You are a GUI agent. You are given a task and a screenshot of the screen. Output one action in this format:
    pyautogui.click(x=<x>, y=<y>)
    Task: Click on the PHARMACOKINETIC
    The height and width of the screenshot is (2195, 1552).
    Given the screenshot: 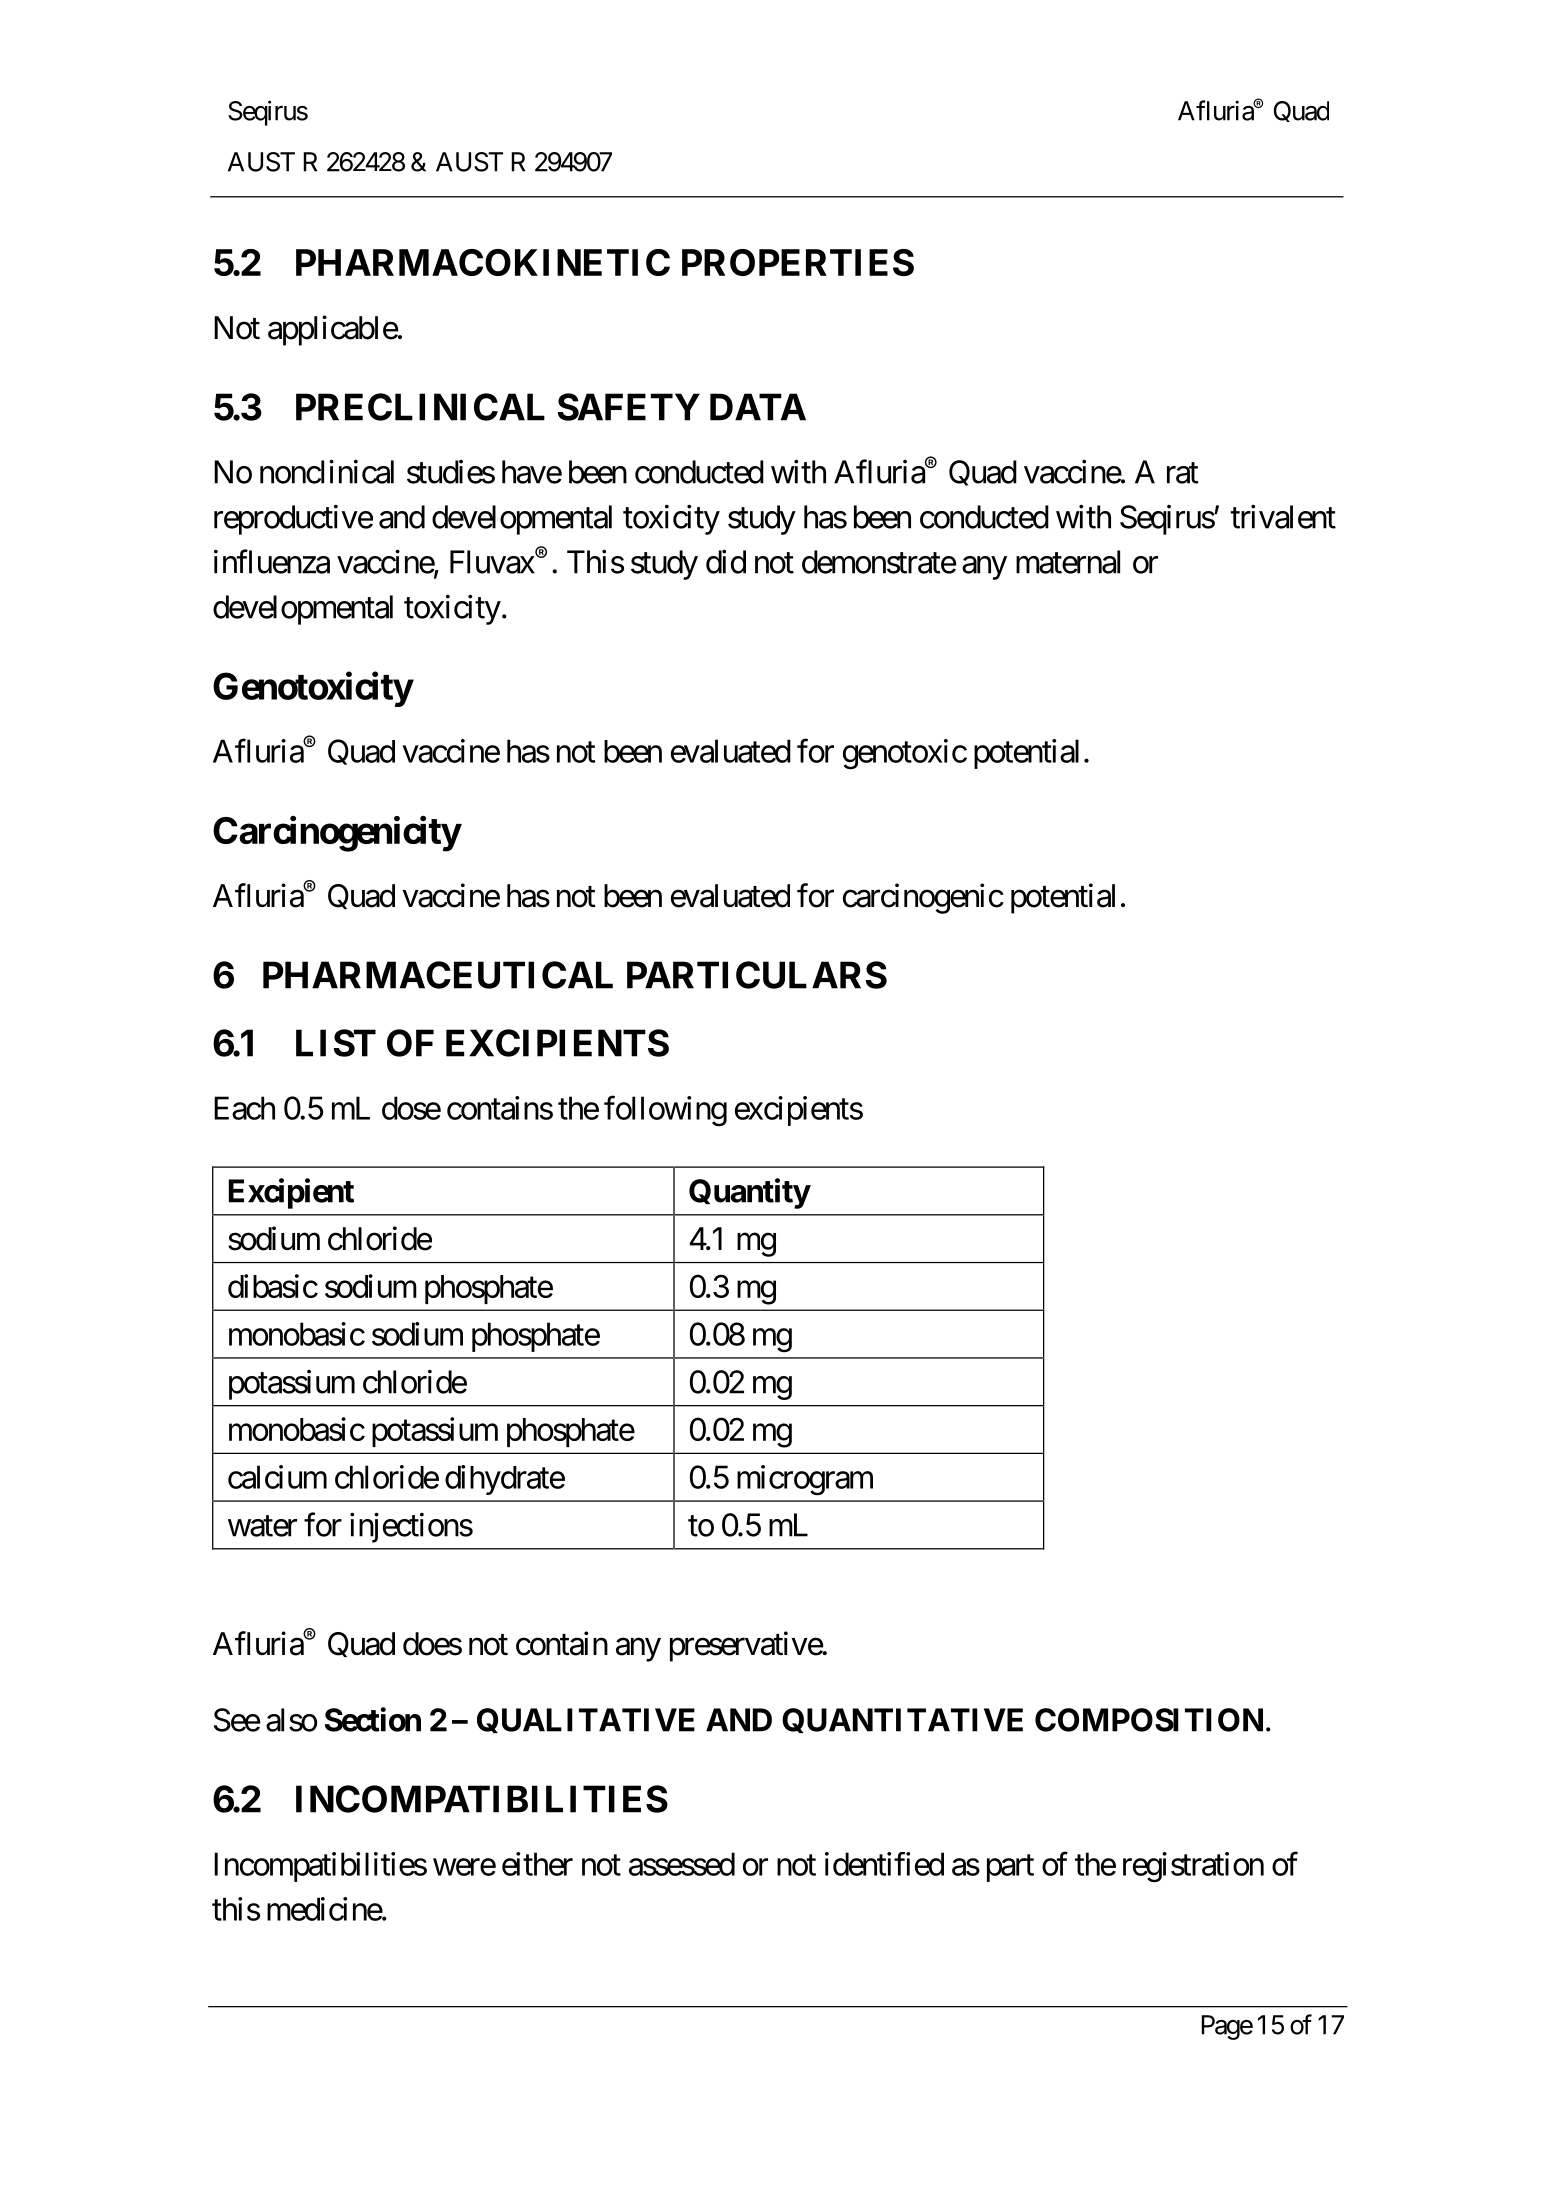 What is the action you would take?
    pyautogui.click(x=483, y=262)
